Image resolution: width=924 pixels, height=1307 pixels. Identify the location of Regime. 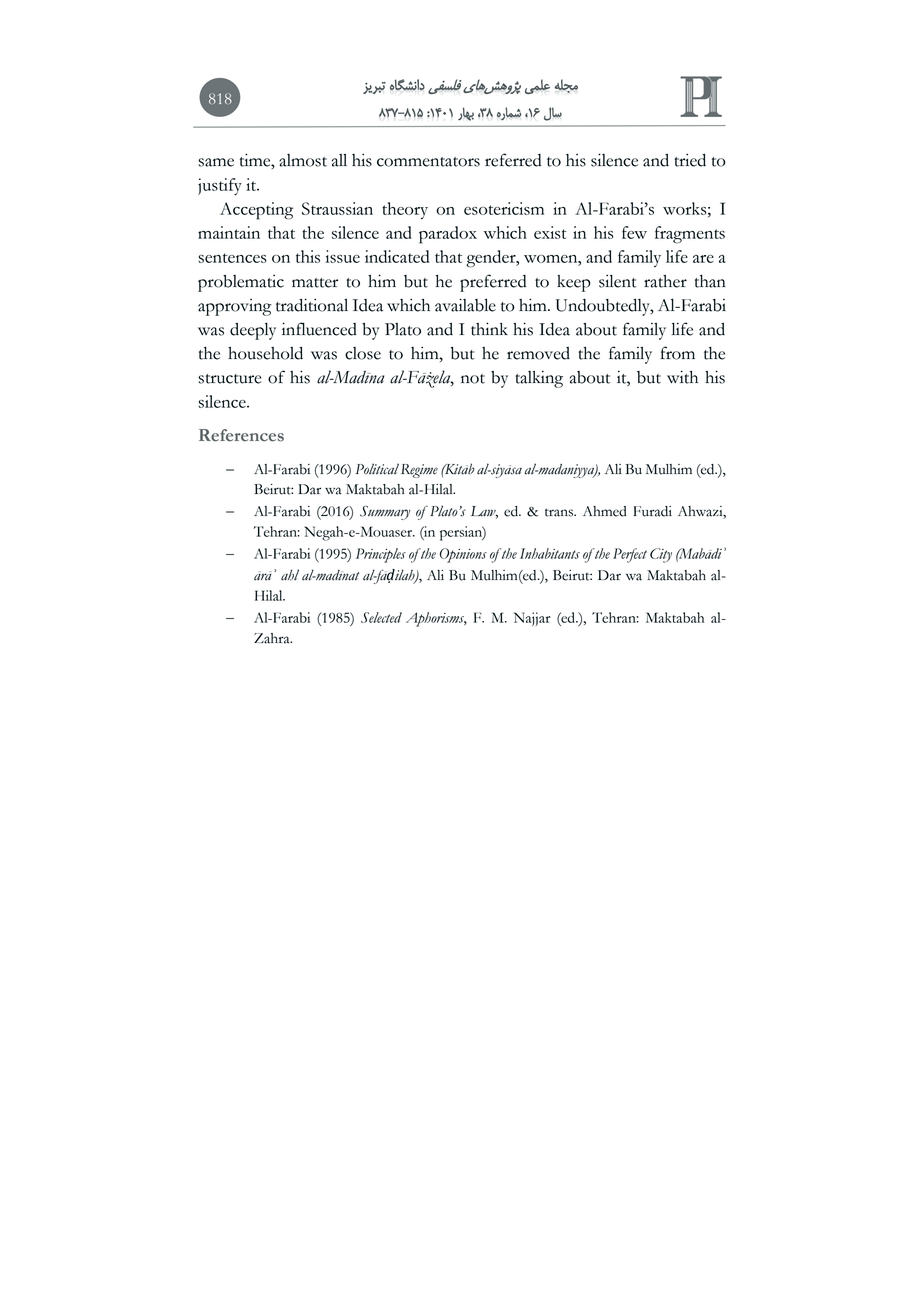
(419, 471).
